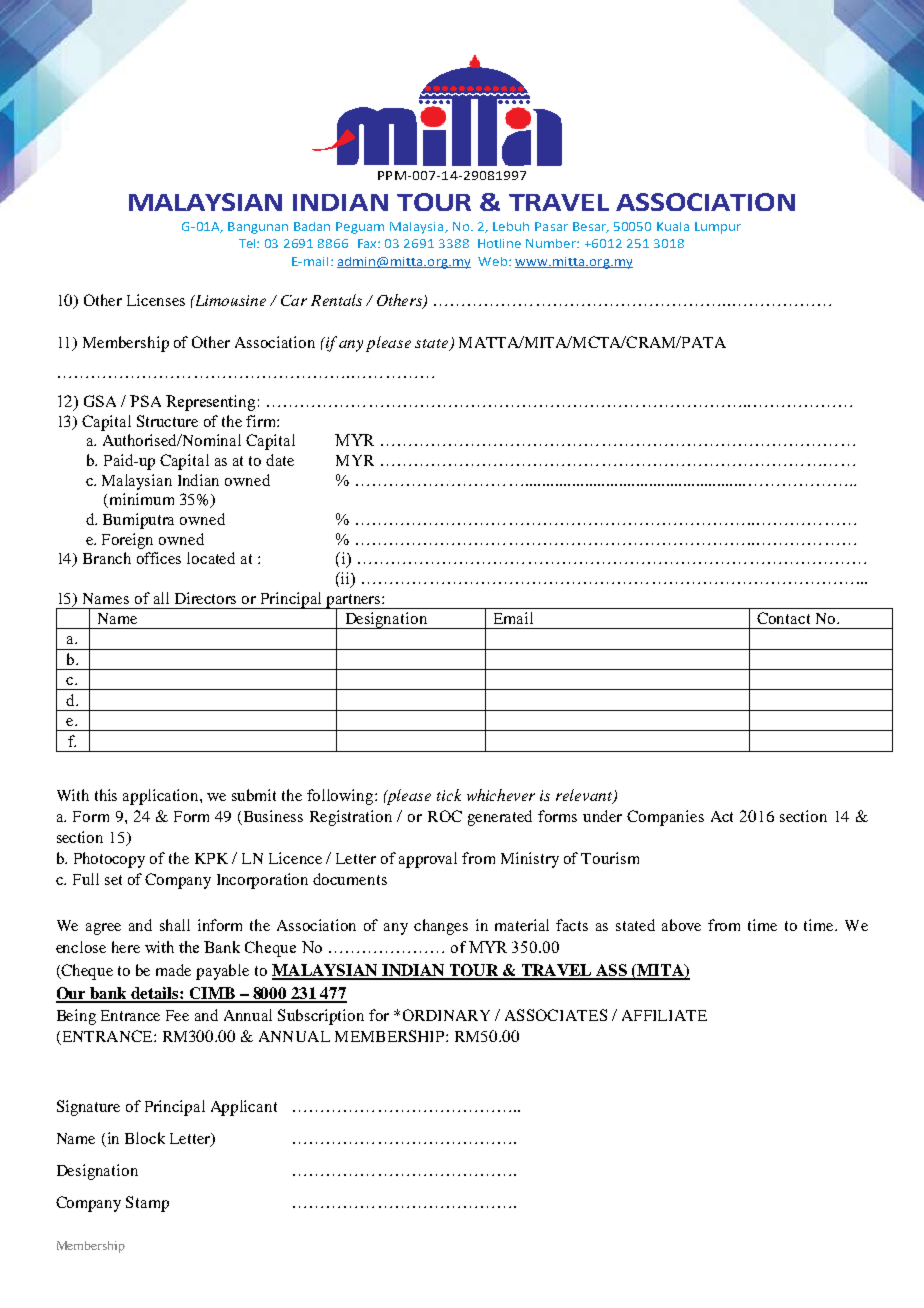 The image size is (924, 1308). What do you see at coordinates (665, 818) in the screenshot?
I see `Companies` at bounding box center [665, 818].
